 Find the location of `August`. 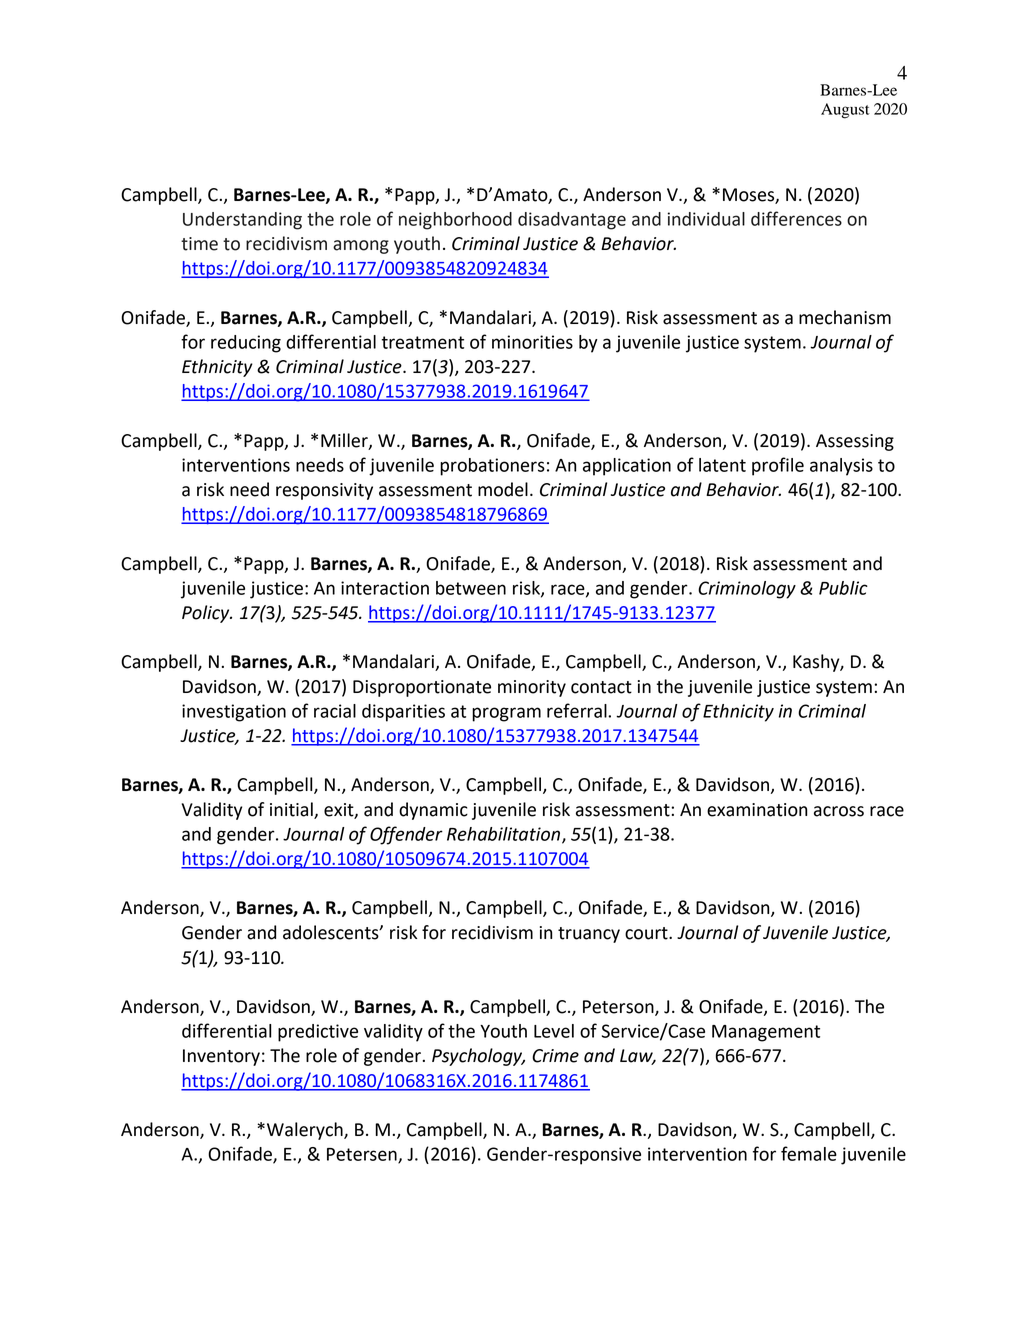

August is located at coordinates (845, 111).
